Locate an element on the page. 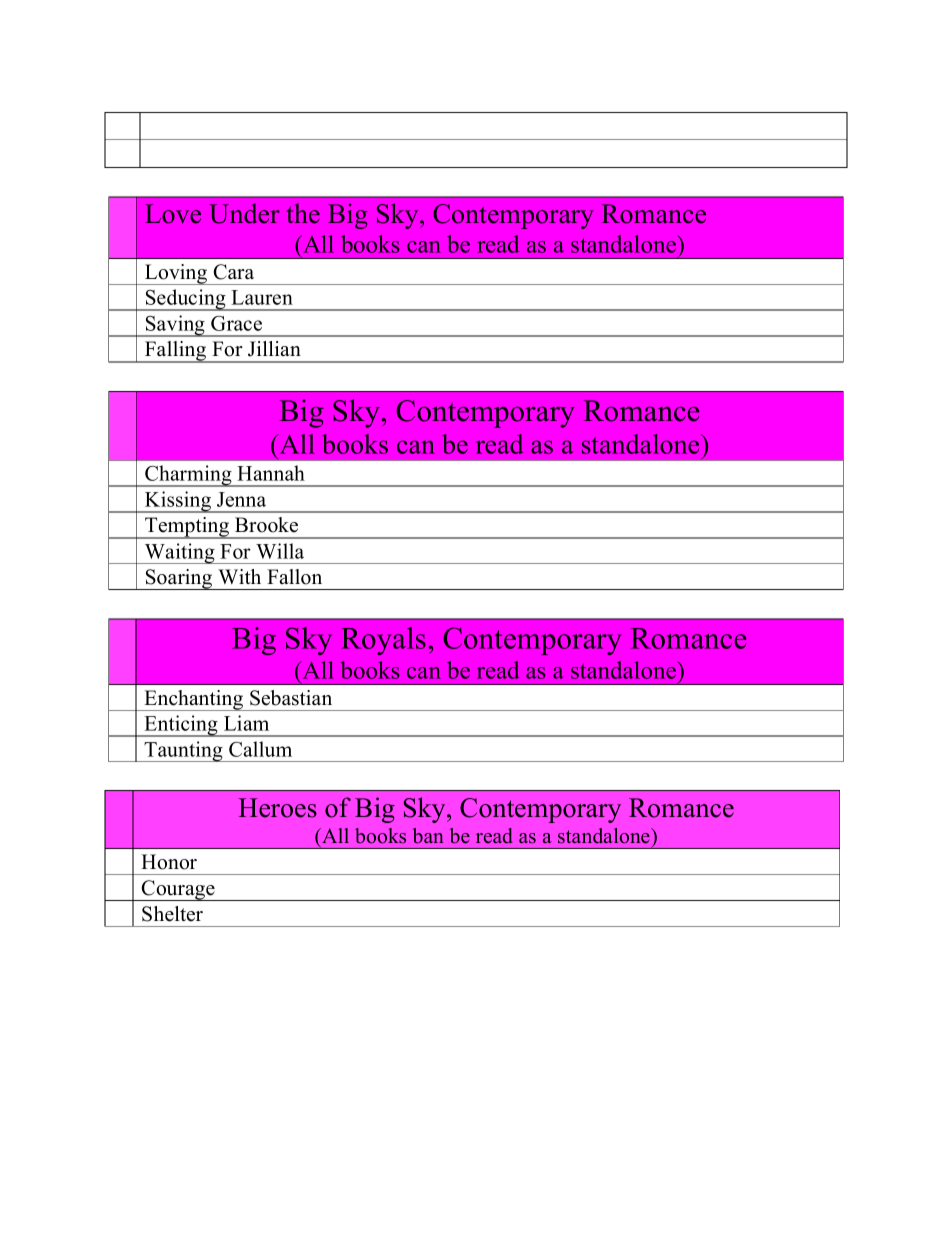  Heroes is located at coordinates (277, 808).
